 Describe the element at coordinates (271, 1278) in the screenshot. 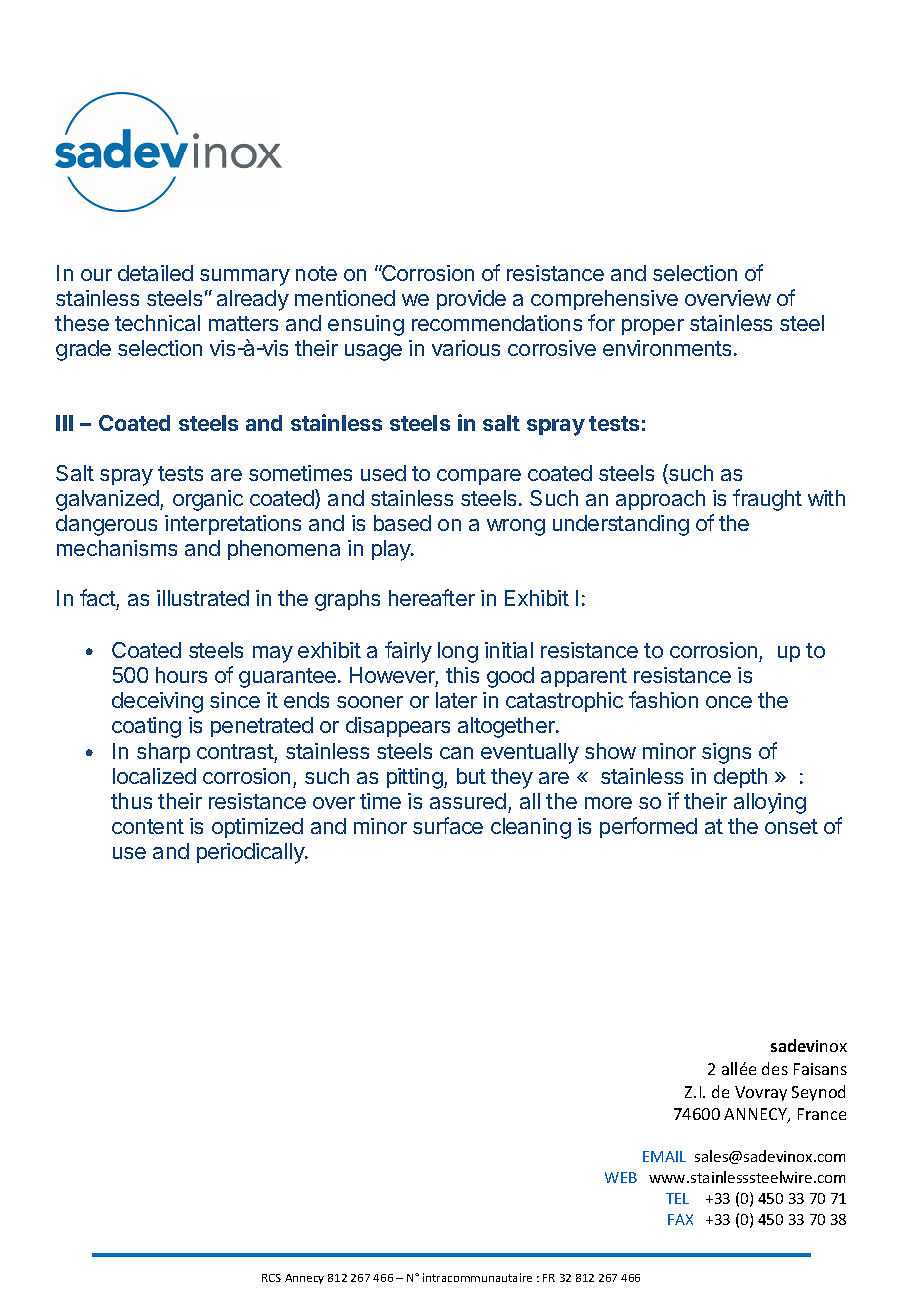

I see `RCS` at that location.
